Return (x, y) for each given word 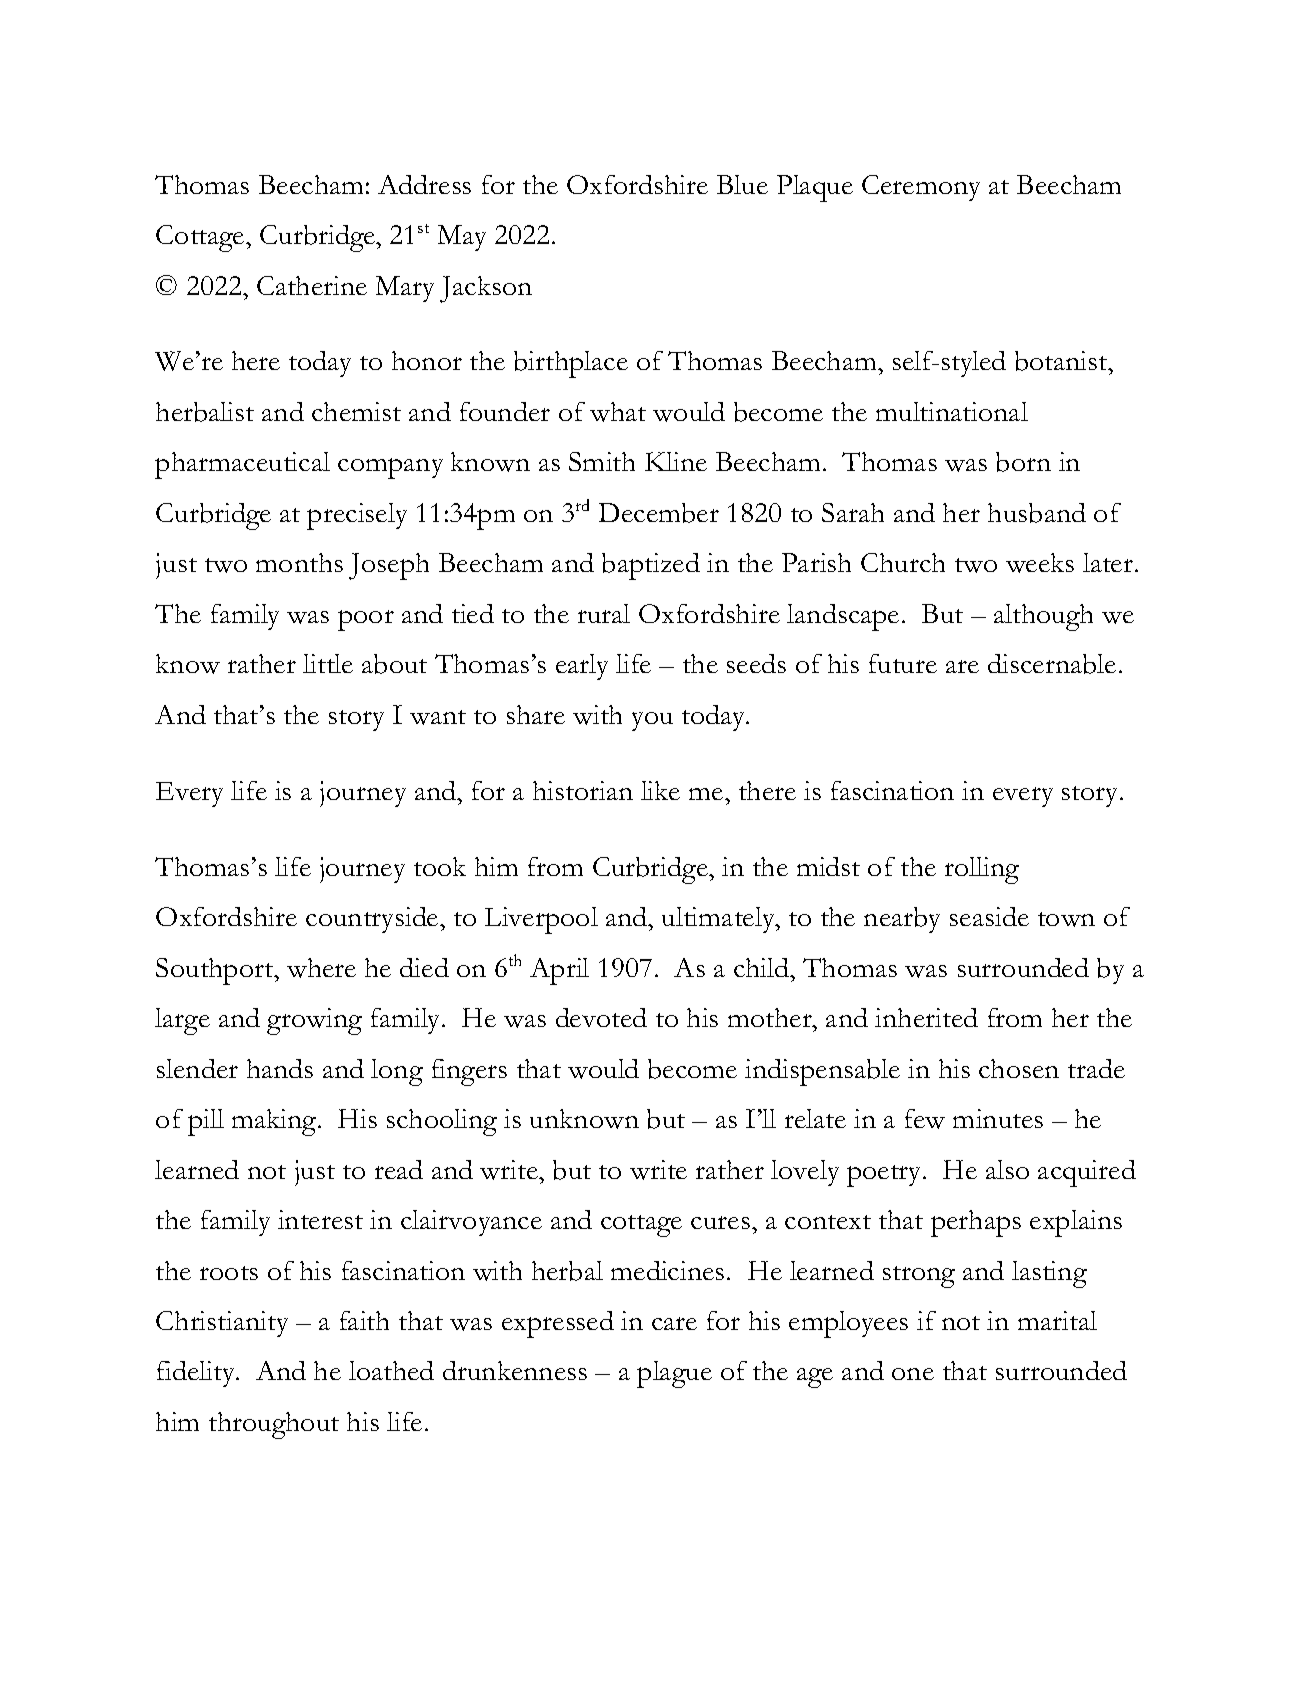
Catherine (312, 285)
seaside (989, 916)
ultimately (719, 920)
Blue (742, 184)
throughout (274, 1425)
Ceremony (921, 188)
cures (720, 1222)
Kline (676, 461)
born (1023, 462)
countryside (373, 920)
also (1007, 1169)
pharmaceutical (242, 465)
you (652, 721)
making (275, 1122)
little (328, 663)
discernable (1052, 664)
